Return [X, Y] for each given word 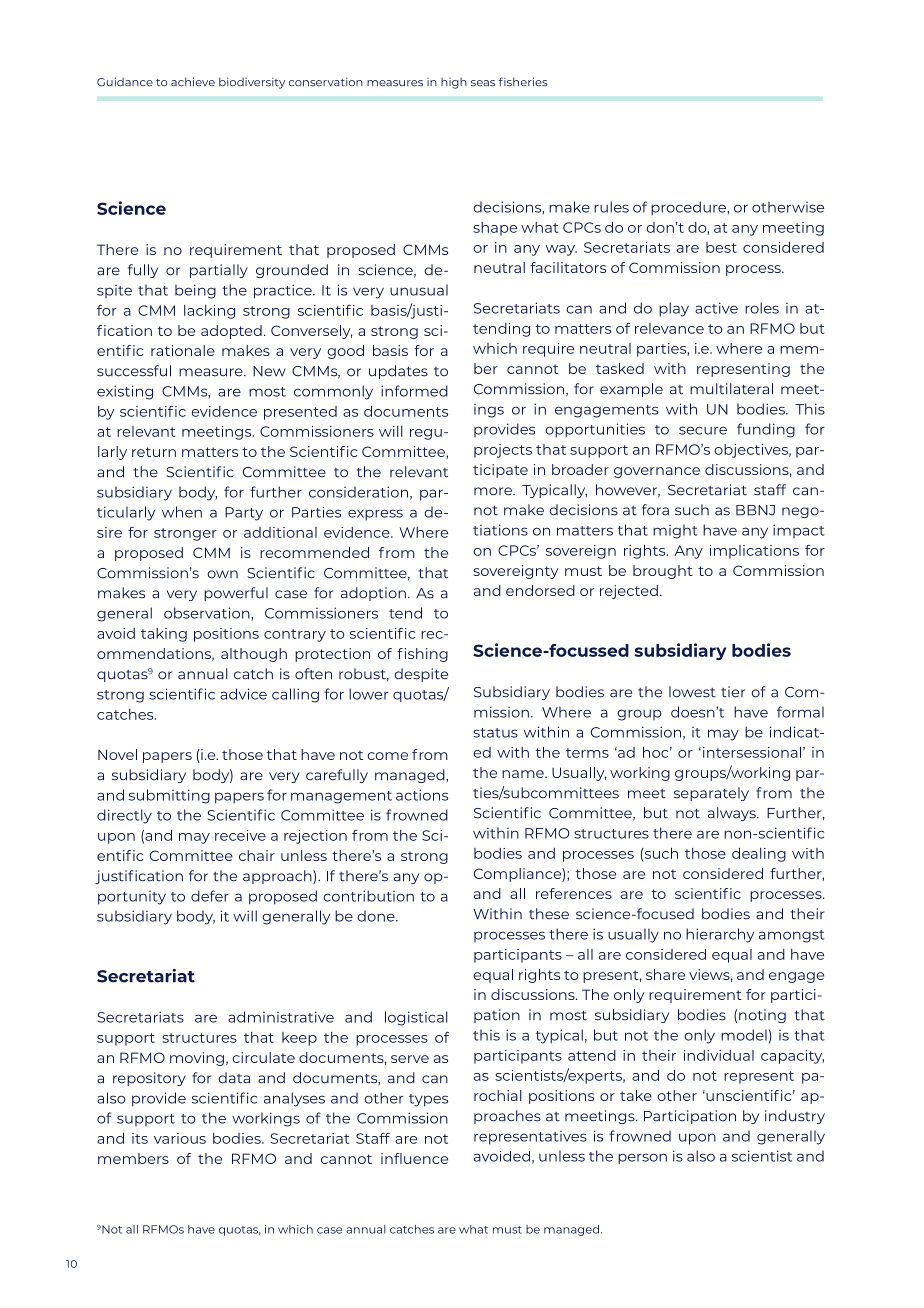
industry [795, 1117]
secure [703, 430]
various [180, 1138]
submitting [169, 796]
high [454, 83]
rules [611, 207]
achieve [193, 82]
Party [244, 514]
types [428, 1100]
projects [503, 451]
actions [422, 795]
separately [711, 794]
